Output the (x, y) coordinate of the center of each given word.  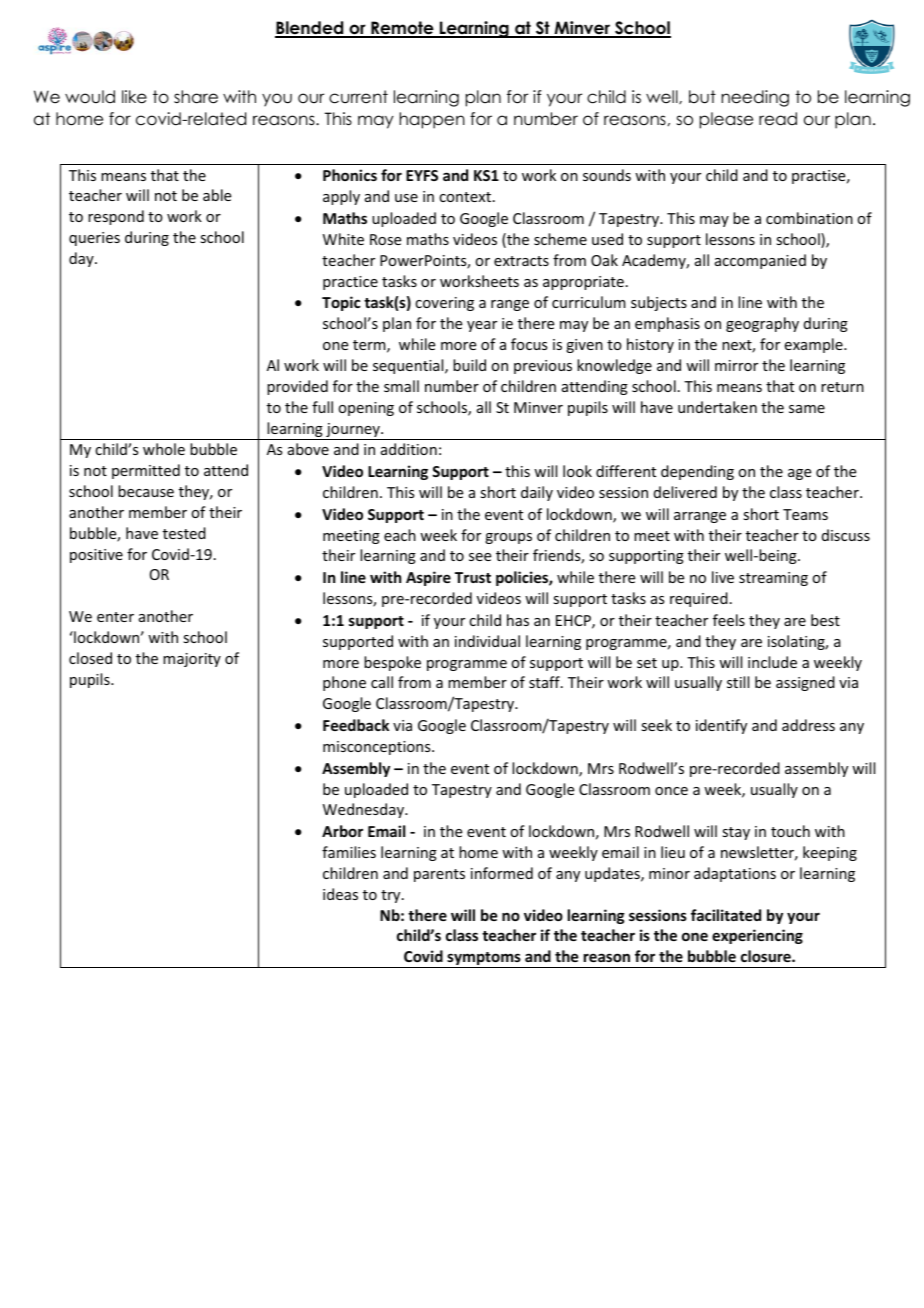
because (146, 491)
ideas (340, 894)
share (196, 97)
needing (755, 98)
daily (537, 493)
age (799, 474)
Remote (402, 29)
